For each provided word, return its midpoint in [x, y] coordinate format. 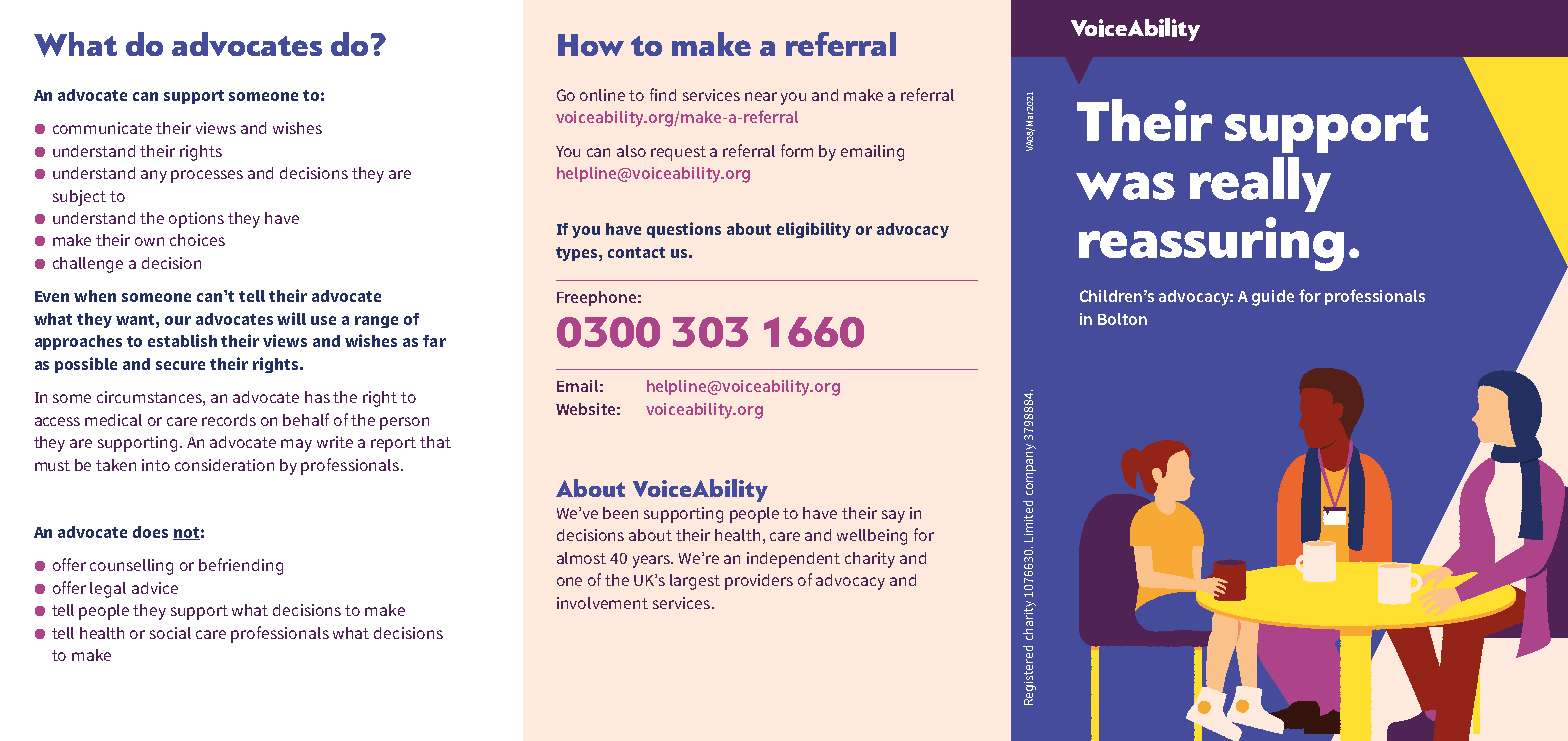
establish [182, 340]
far [434, 341]
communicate [102, 128]
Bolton [1122, 319]
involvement [602, 603]
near [761, 96]
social [170, 633]
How [591, 45]
